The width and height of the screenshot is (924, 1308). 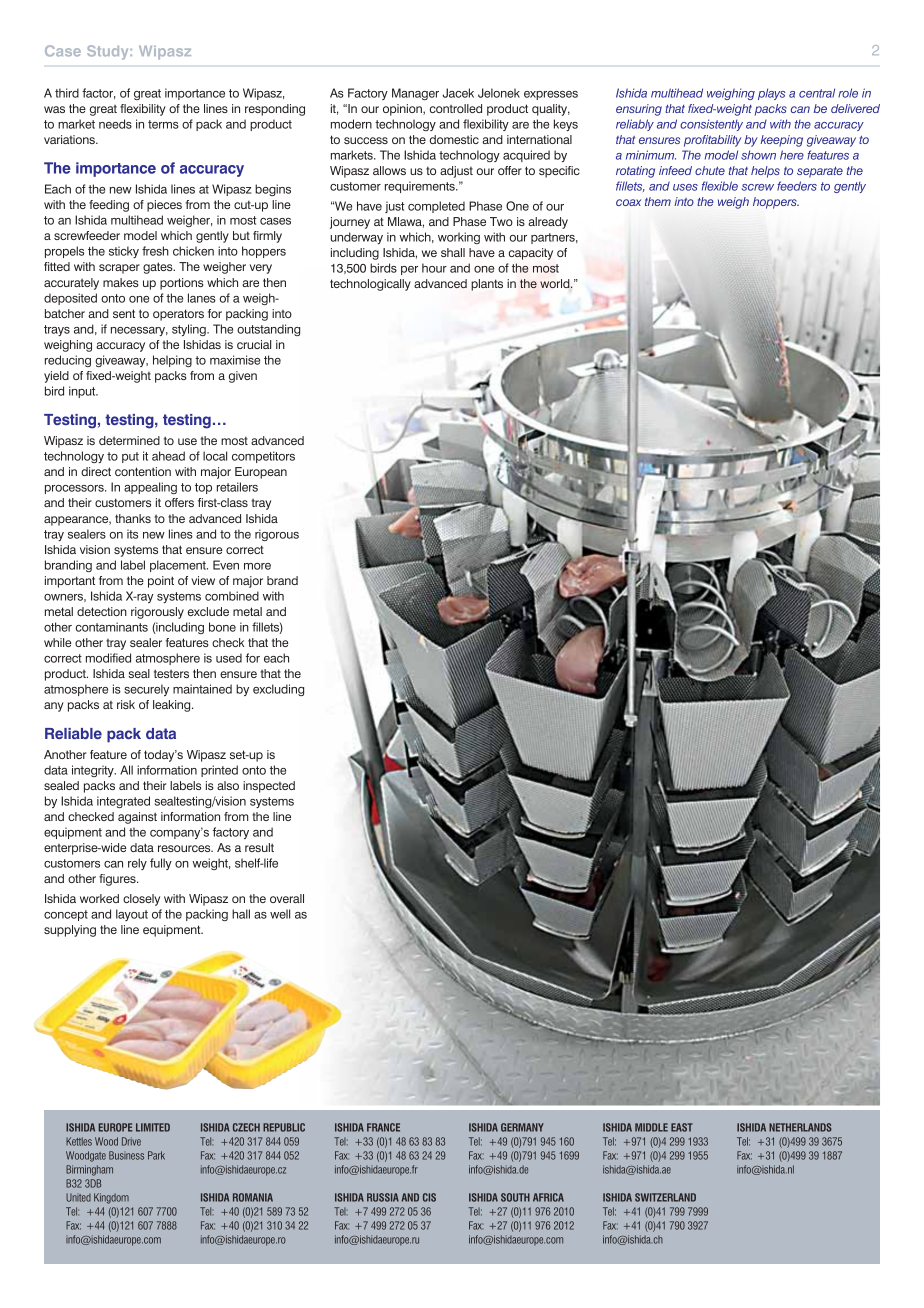 I want to click on Netherlands, so click(x=800, y=1127).
